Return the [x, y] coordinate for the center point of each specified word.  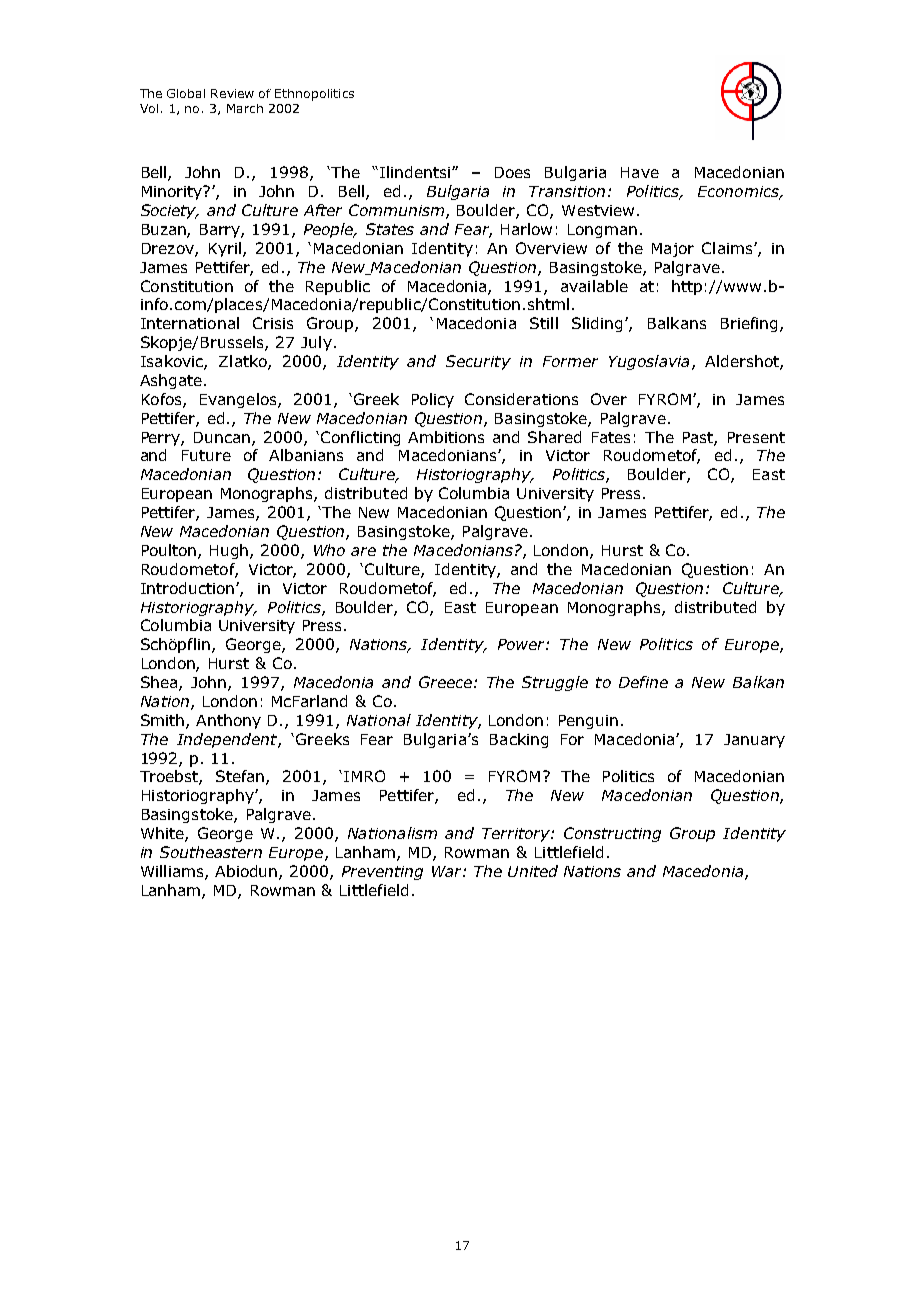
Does [512, 172]
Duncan [223, 438]
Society [170, 211]
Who [329, 550]
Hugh [230, 551]
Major [673, 250]
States [390, 229]
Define [643, 682]
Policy [433, 400]
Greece [445, 682]
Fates [611, 437]
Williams [173, 872]
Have [640, 172]
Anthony [228, 721]
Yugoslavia [649, 362]
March [245, 108]
